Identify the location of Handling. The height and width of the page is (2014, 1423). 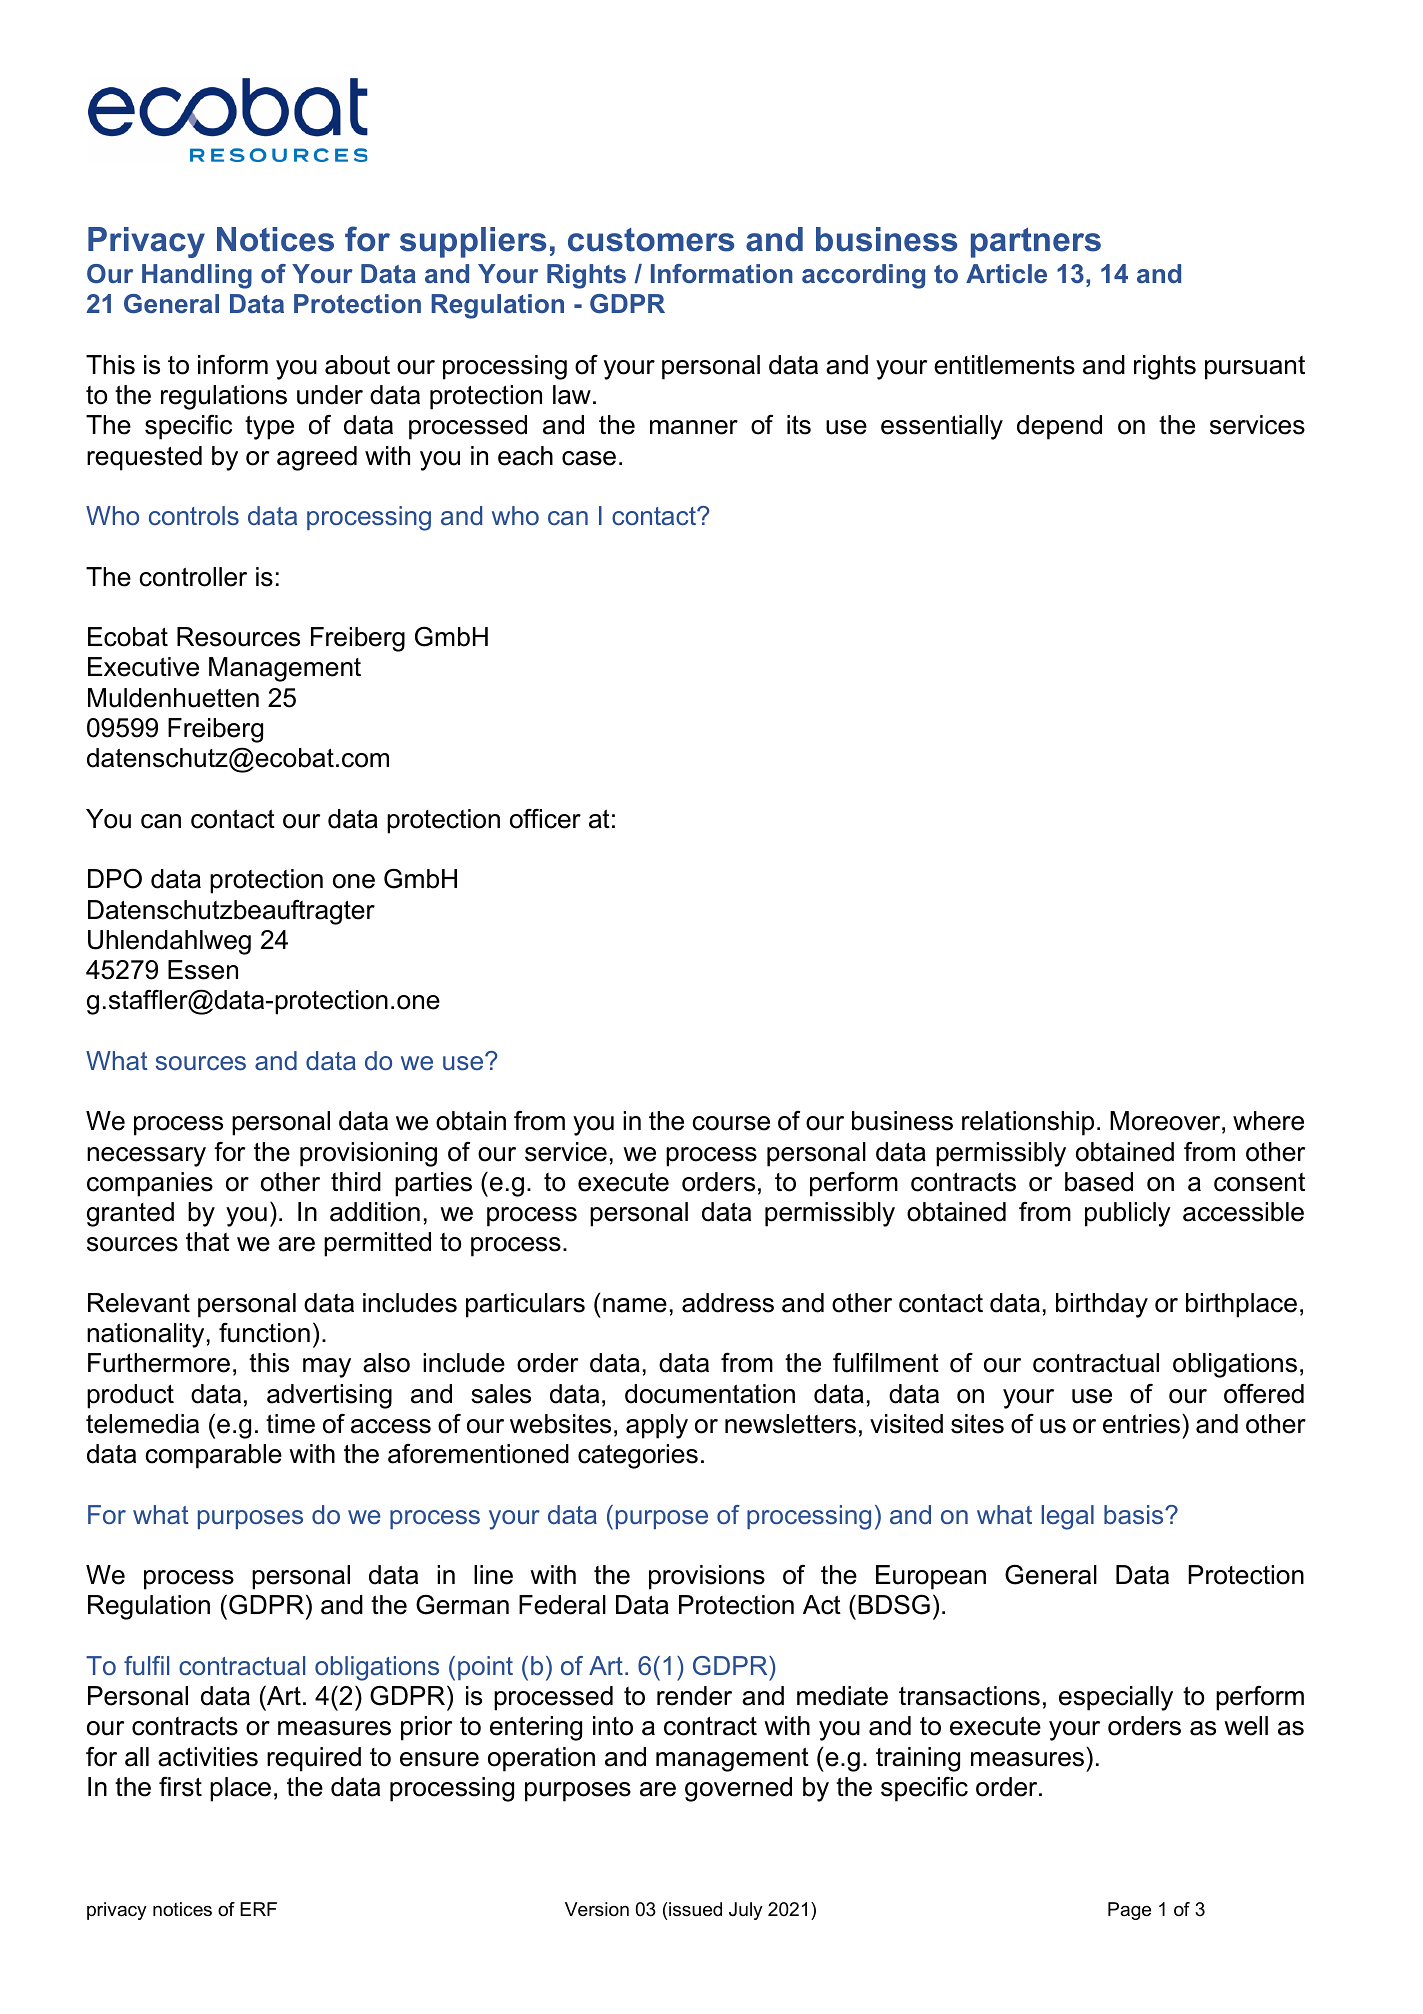
(197, 276).
